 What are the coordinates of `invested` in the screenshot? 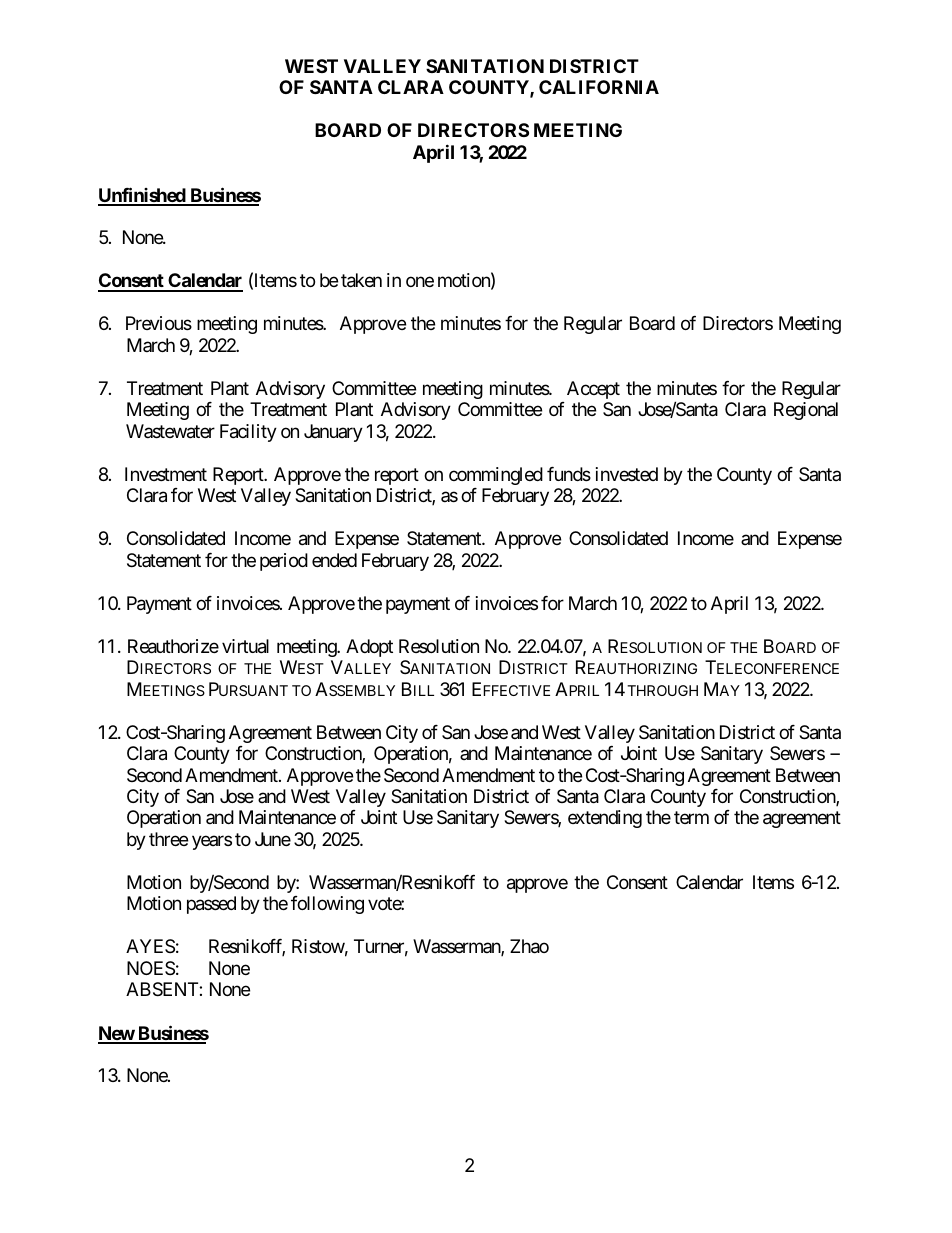 It's located at (627, 474).
